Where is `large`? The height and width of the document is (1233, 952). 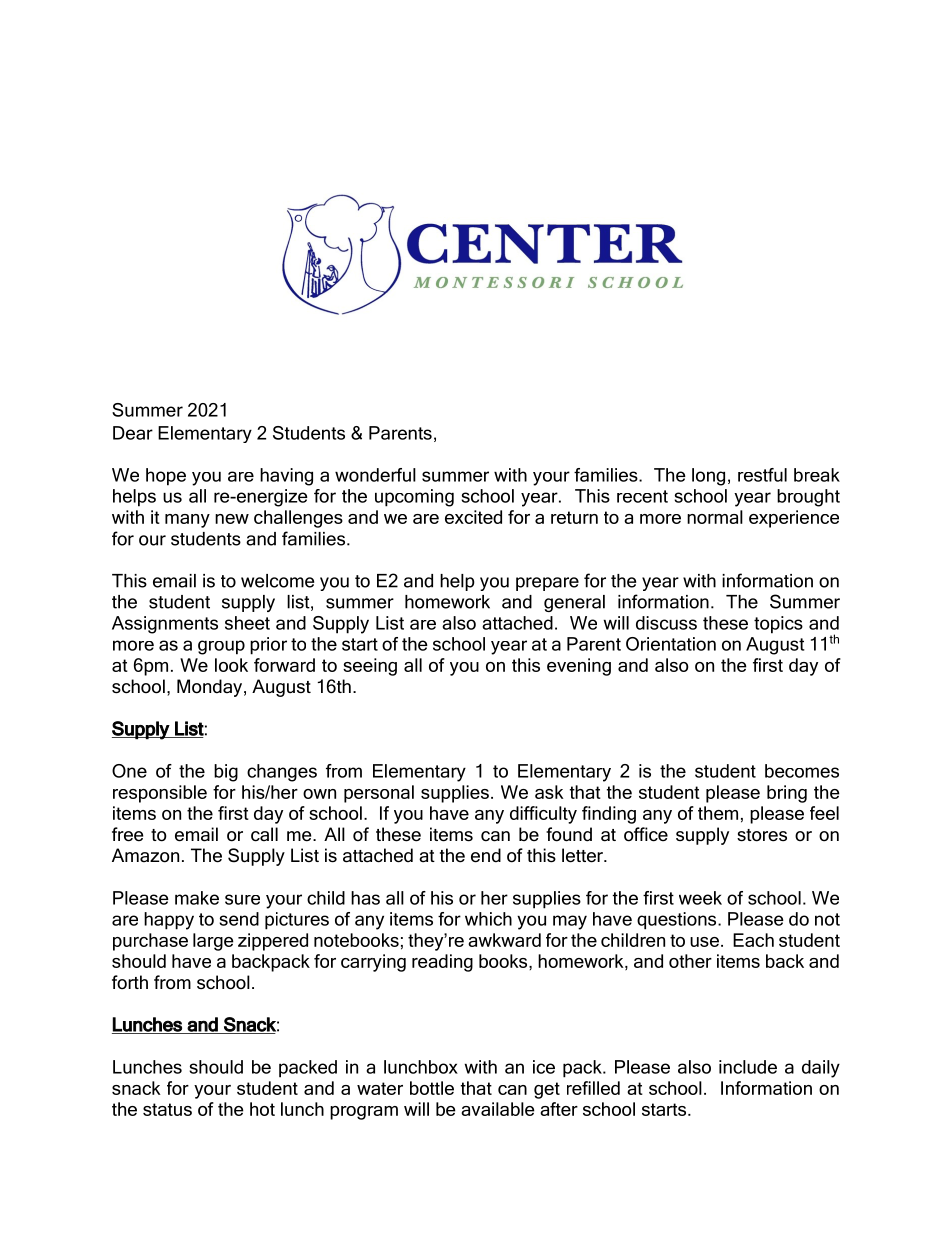 large is located at coordinates (213, 942).
